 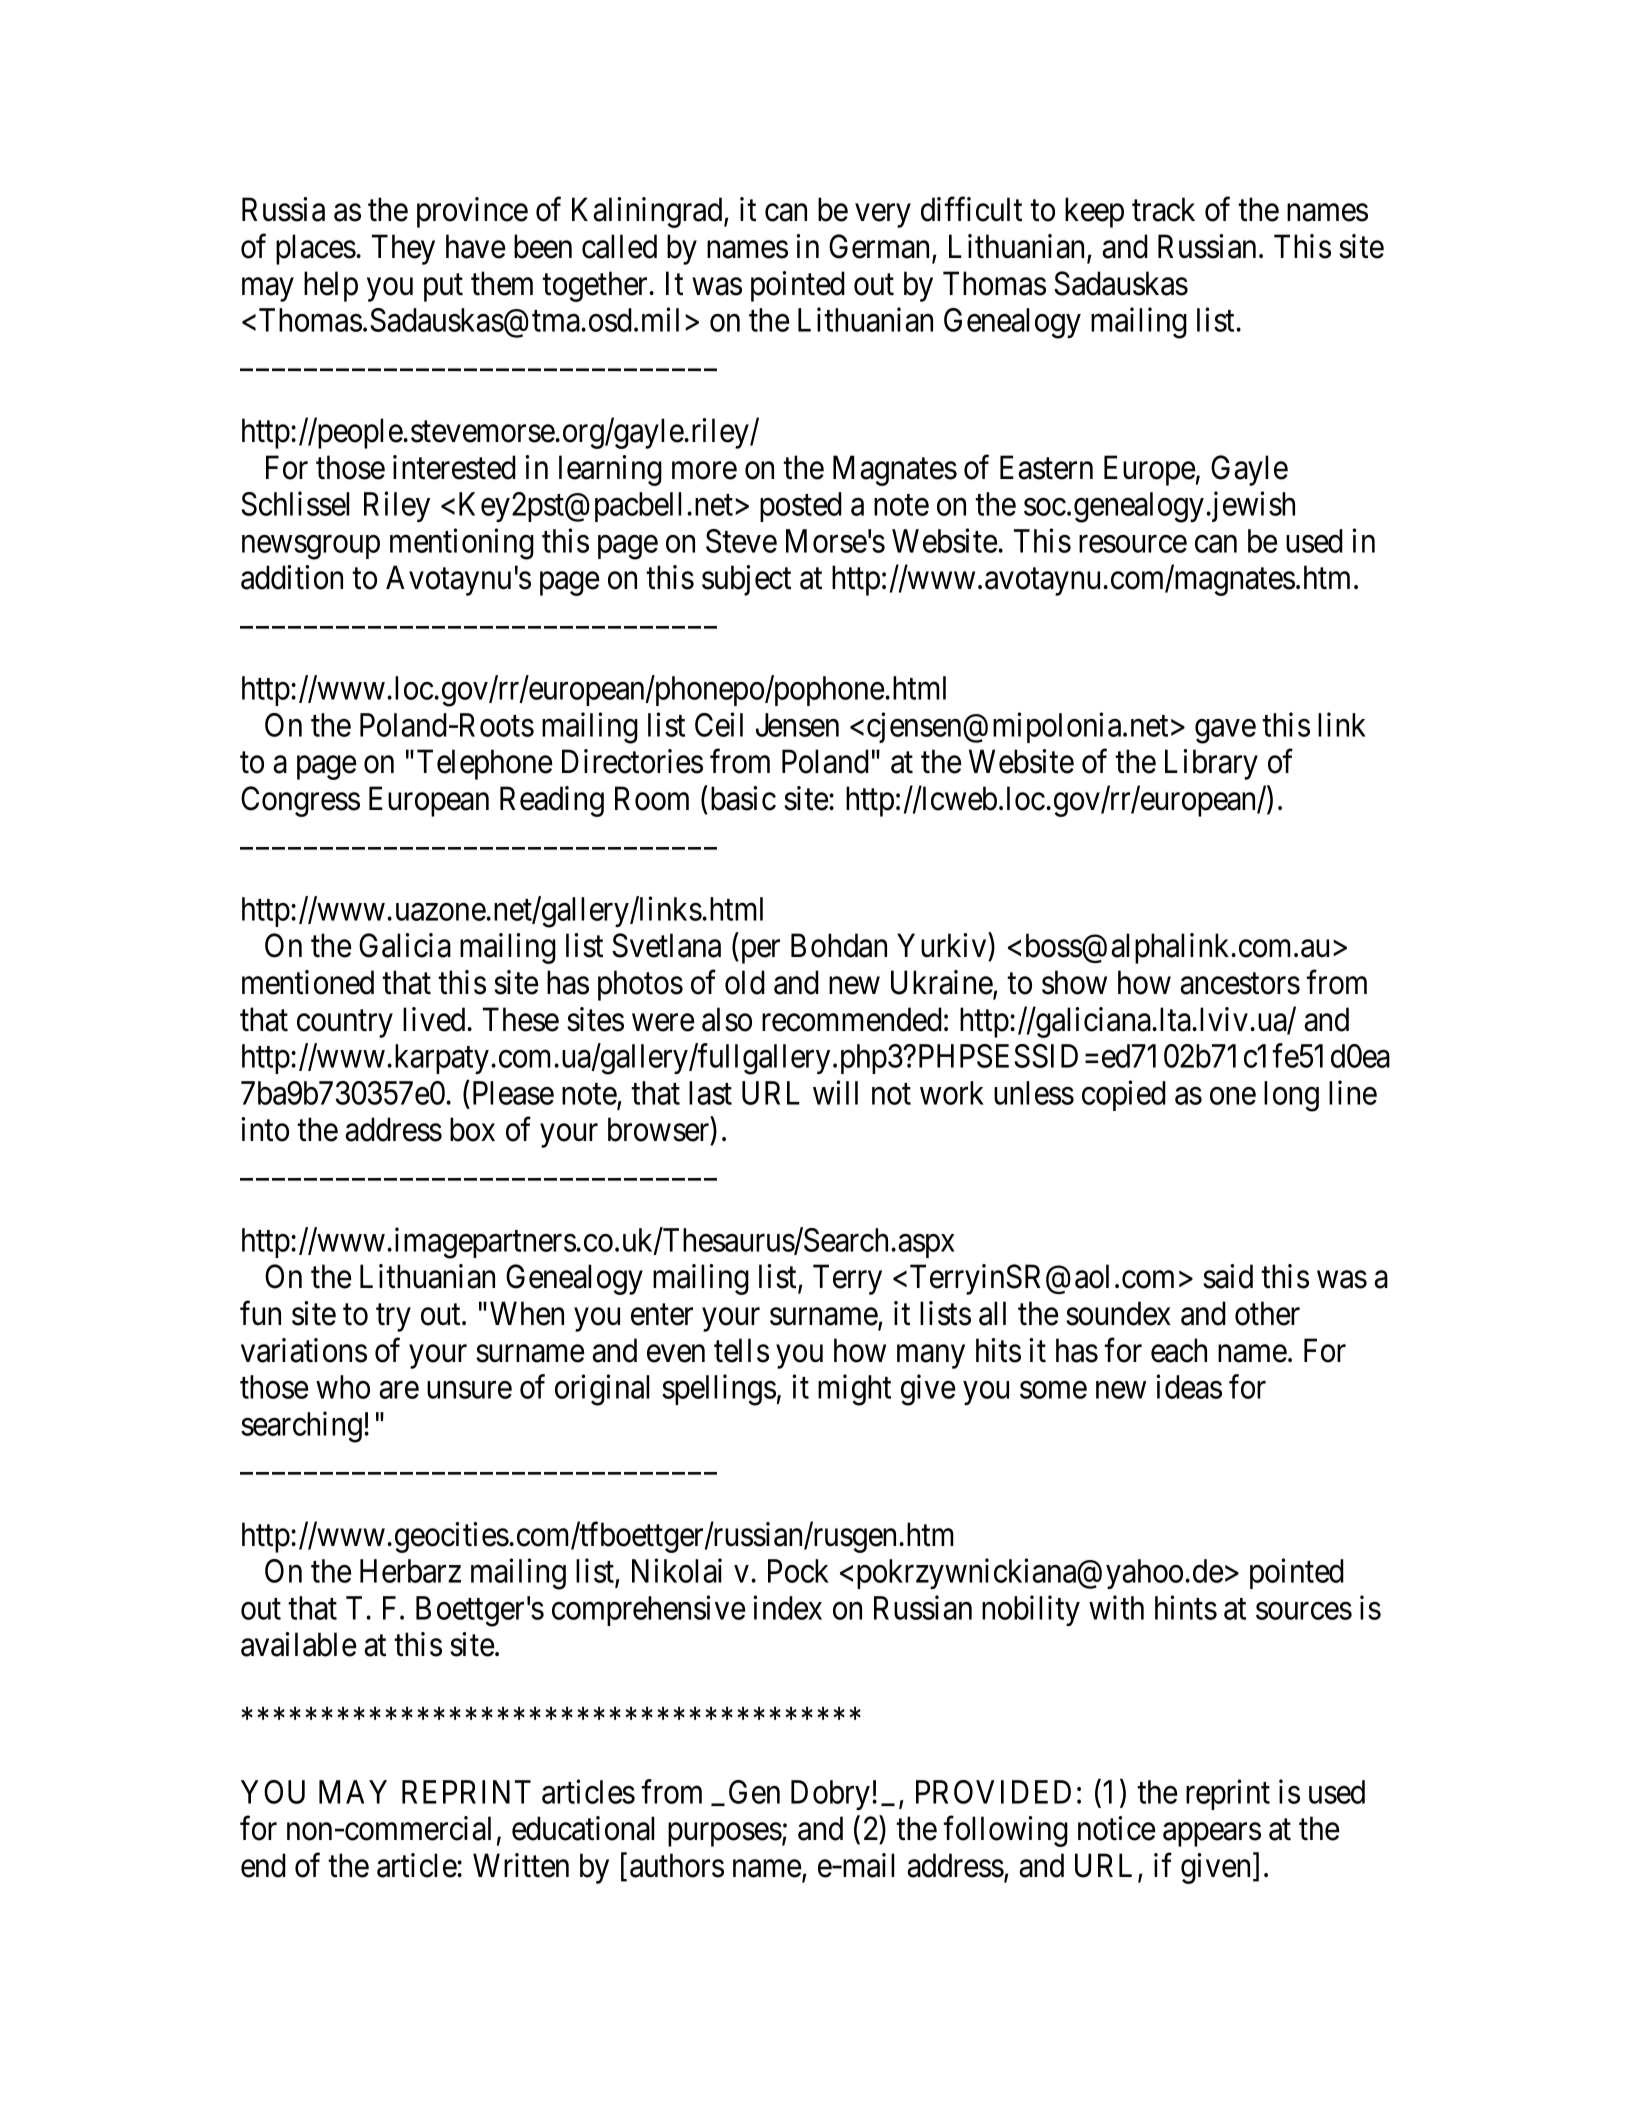 I want to click on German, so click(x=881, y=247).
